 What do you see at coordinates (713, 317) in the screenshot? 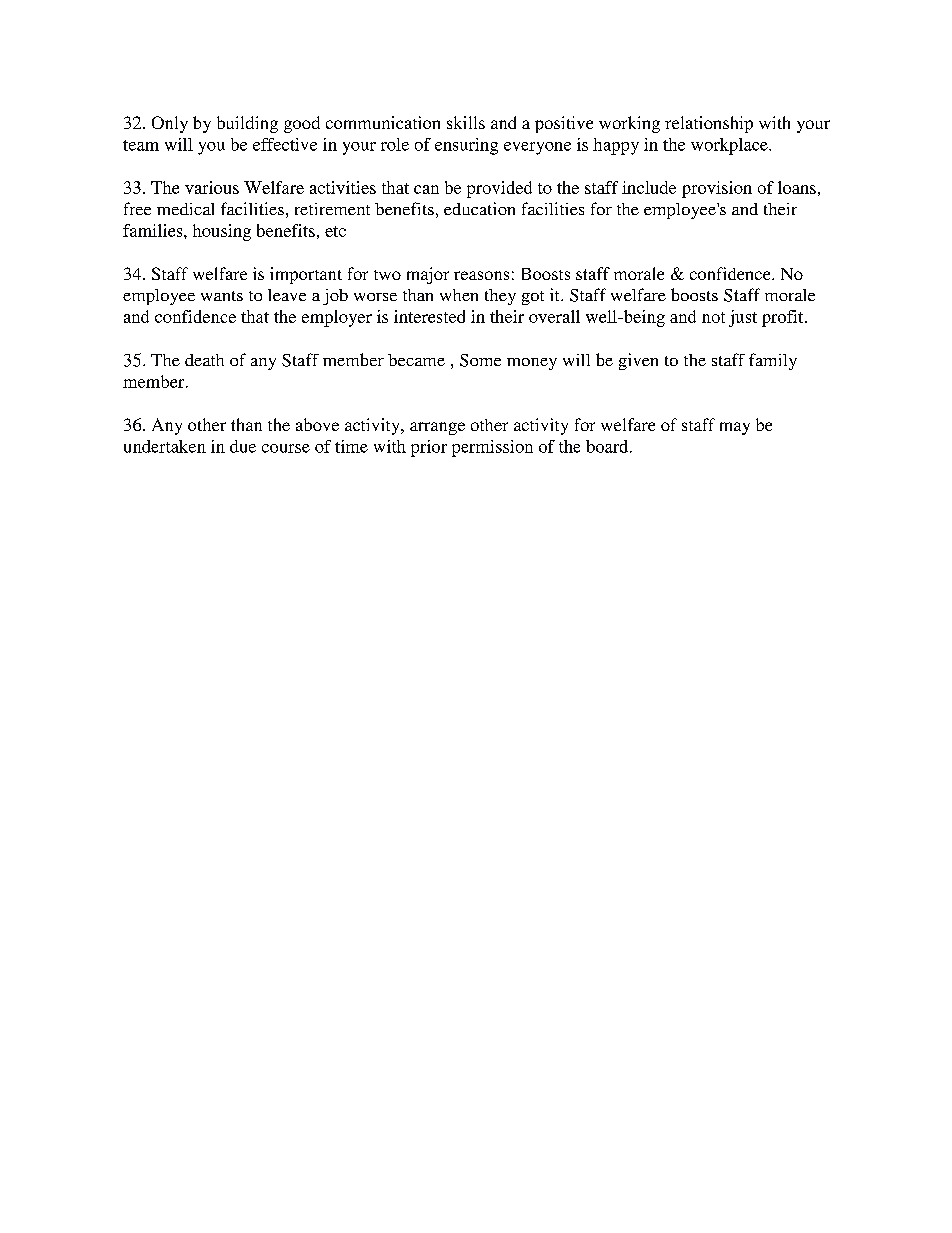
I see `not` at bounding box center [713, 317].
